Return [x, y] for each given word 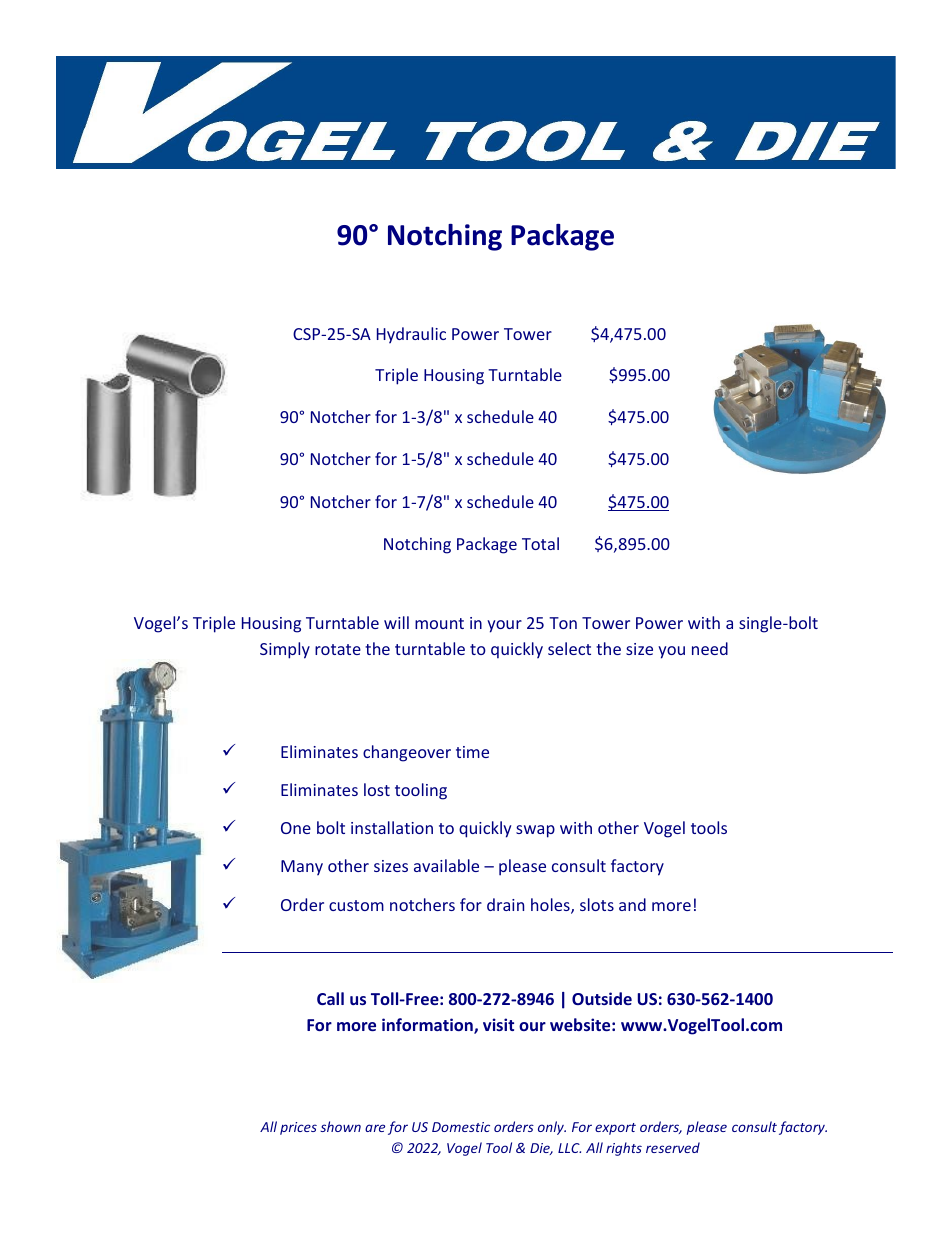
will [396, 622]
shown [340, 1126]
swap [535, 831]
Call [330, 998]
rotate [338, 649]
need [710, 648]
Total [540, 543]
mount [439, 623]
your [504, 626]
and [632, 904]
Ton [563, 623]
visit [498, 1024]
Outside [602, 998]
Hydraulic [411, 335]
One [296, 828]
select [569, 648]
